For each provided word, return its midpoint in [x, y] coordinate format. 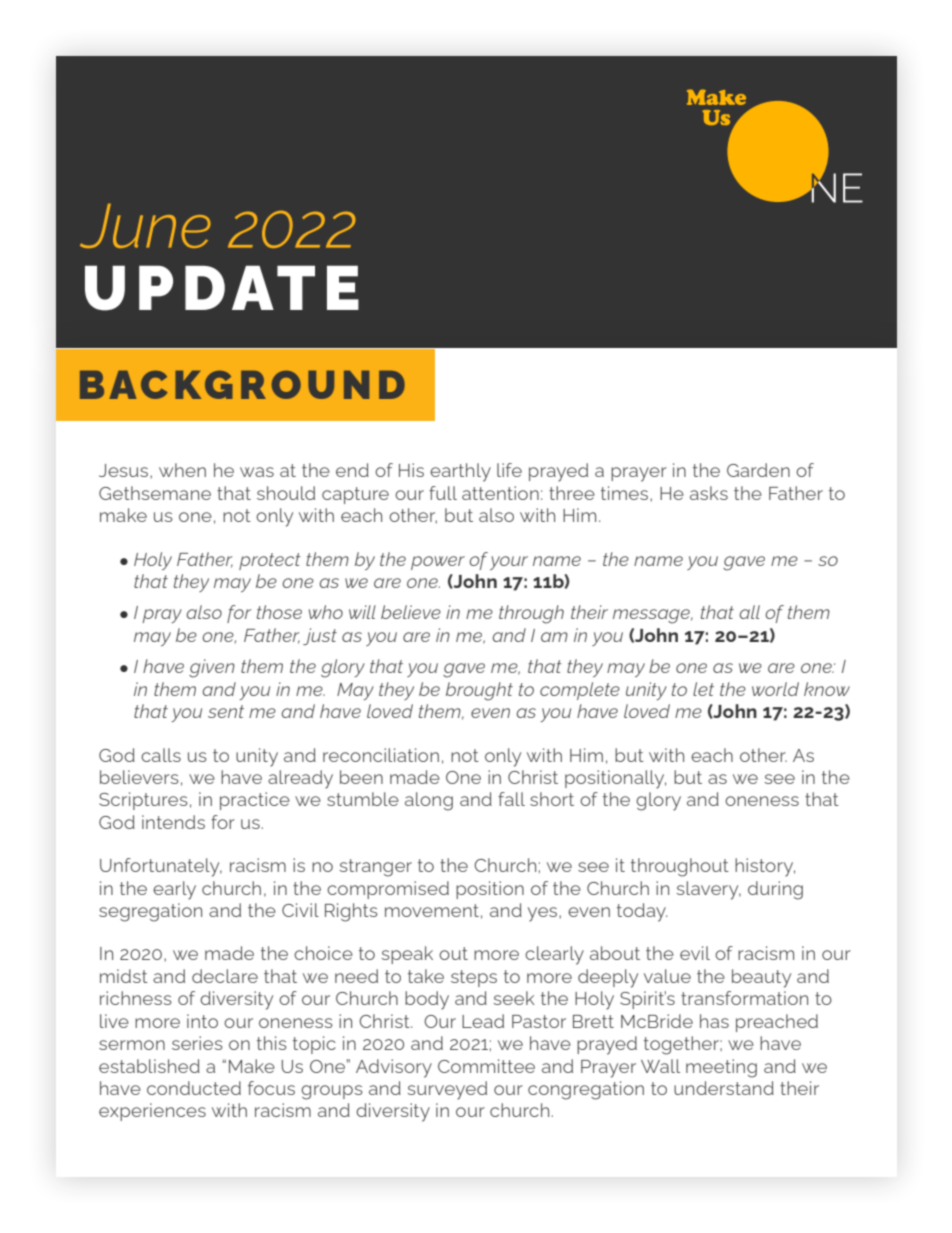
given [212, 668]
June [145, 226]
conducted [194, 1088]
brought [479, 691]
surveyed [447, 1090]
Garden [758, 470]
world [775, 689]
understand [724, 1088]
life [509, 470]
